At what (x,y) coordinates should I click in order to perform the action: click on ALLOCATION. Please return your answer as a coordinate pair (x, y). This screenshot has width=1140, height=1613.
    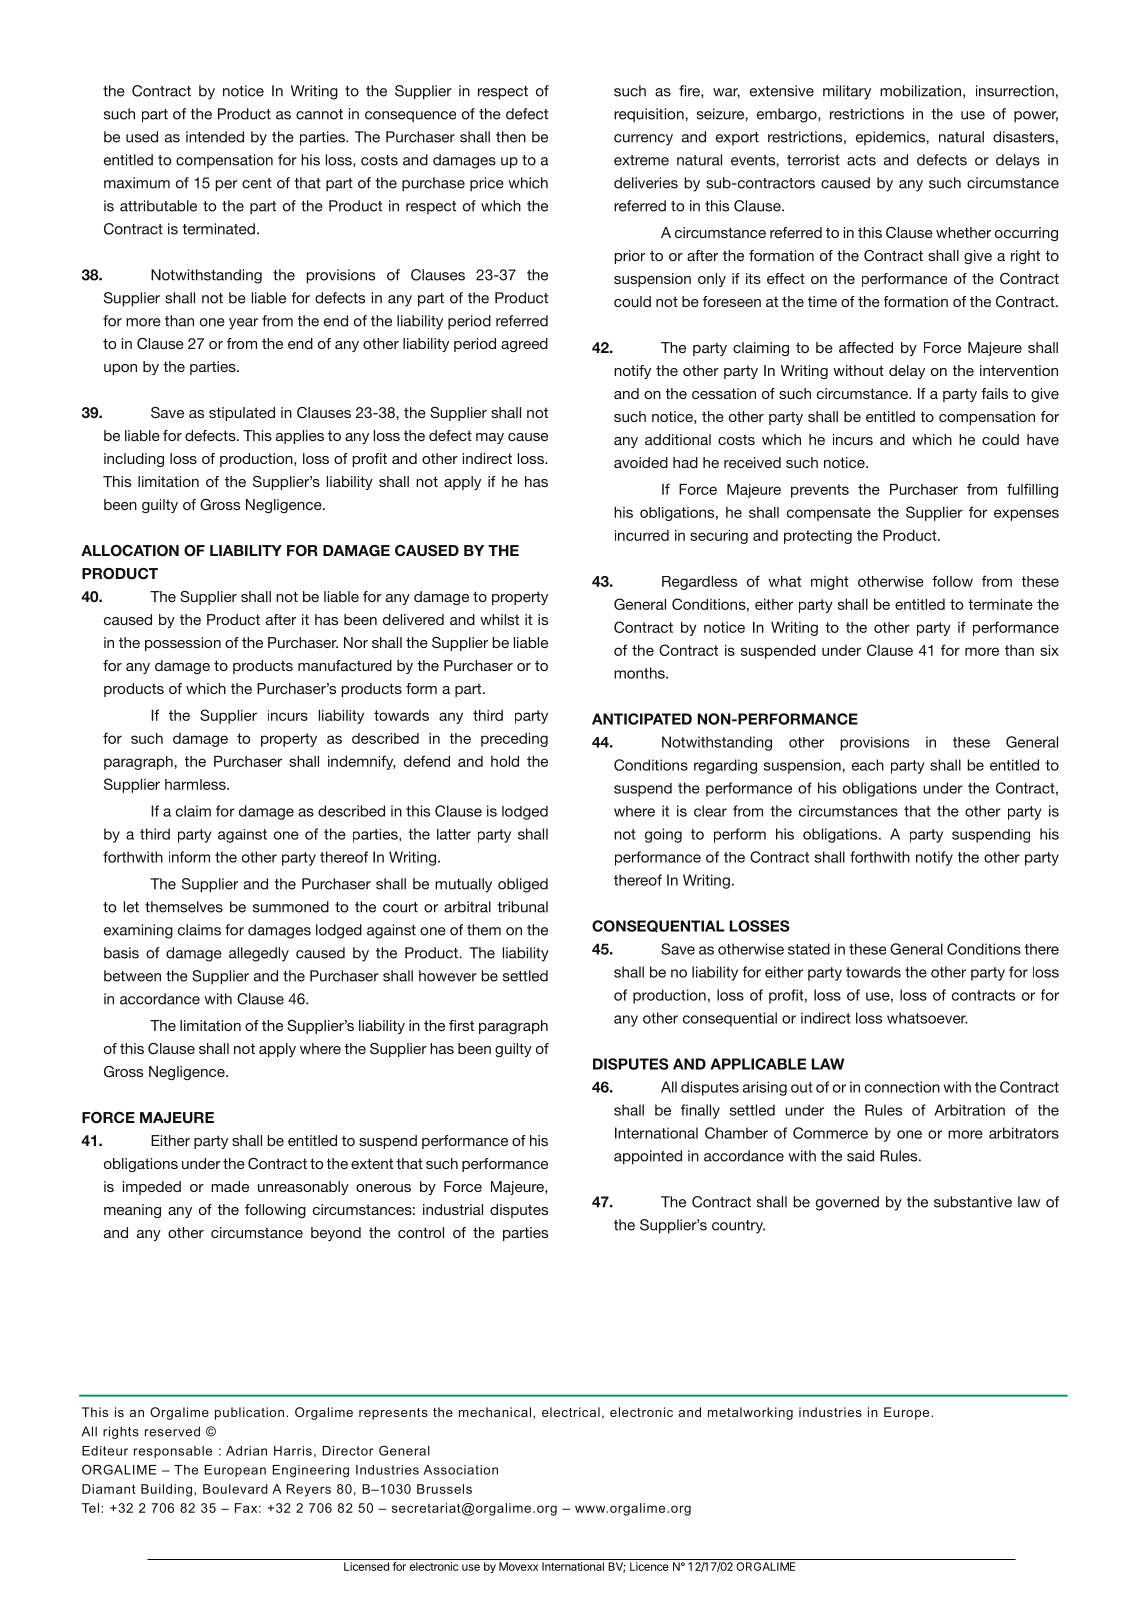
    Looking at the image, I should click on (130, 551).
